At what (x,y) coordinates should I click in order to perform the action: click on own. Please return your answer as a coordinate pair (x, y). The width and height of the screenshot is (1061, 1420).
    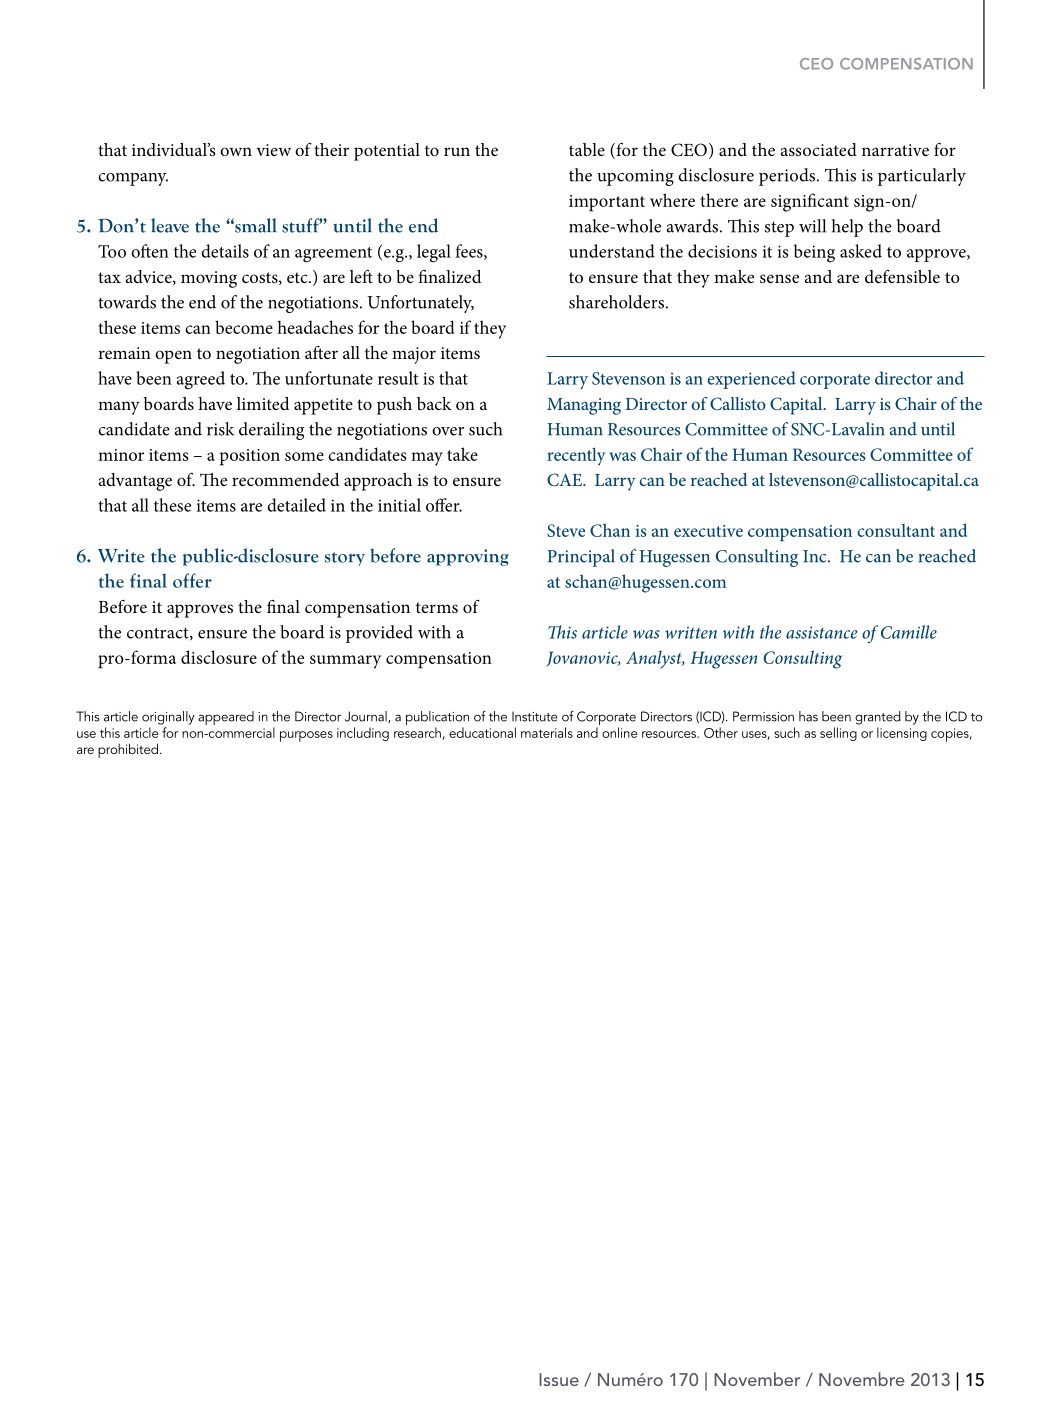
    Looking at the image, I should click on (236, 151).
